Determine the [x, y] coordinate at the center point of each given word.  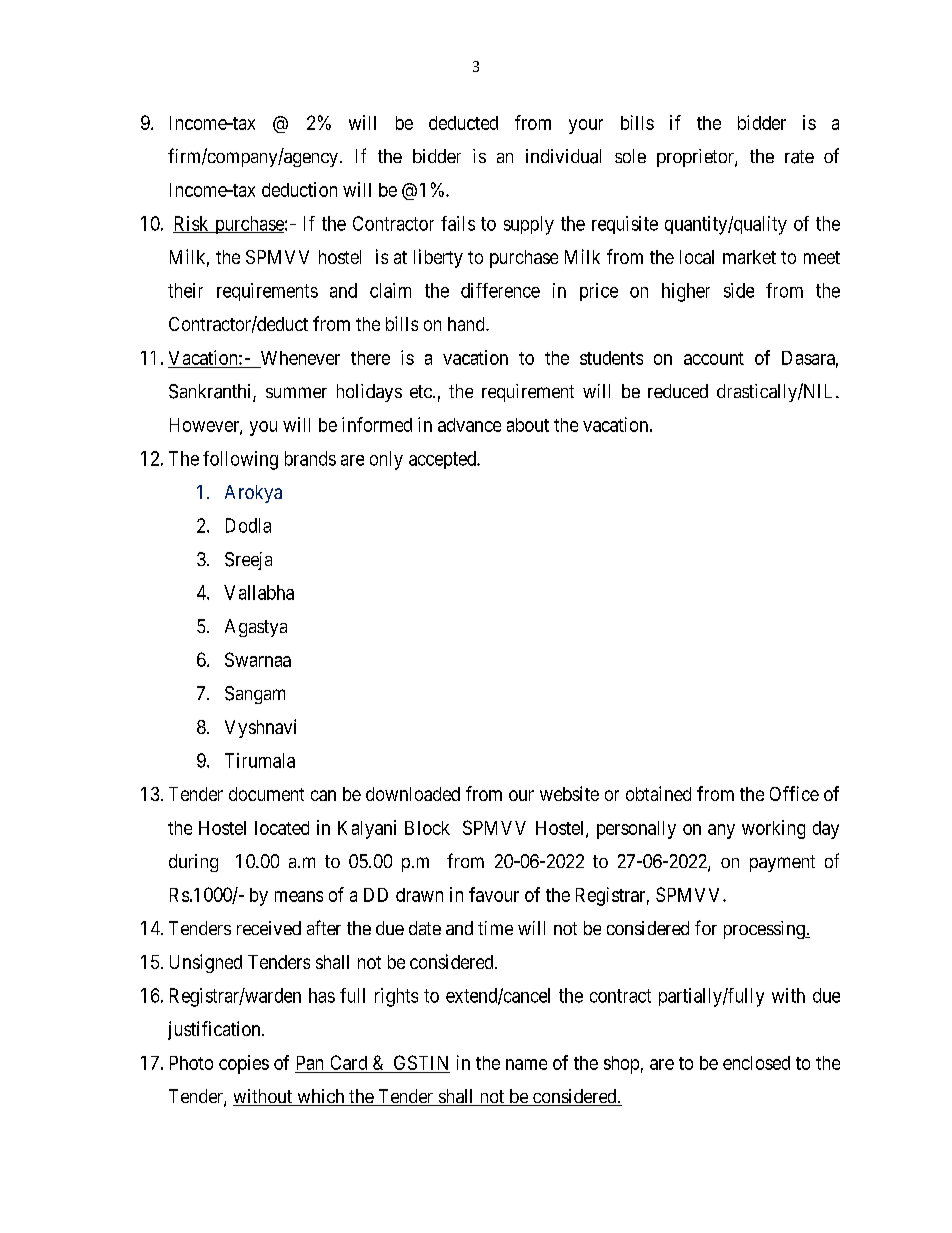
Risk [192, 224]
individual [563, 156]
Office [794, 793]
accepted [443, 460]
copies [244, 1064]
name [526, 1064]
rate [799, 157]
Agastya [256, 628]
